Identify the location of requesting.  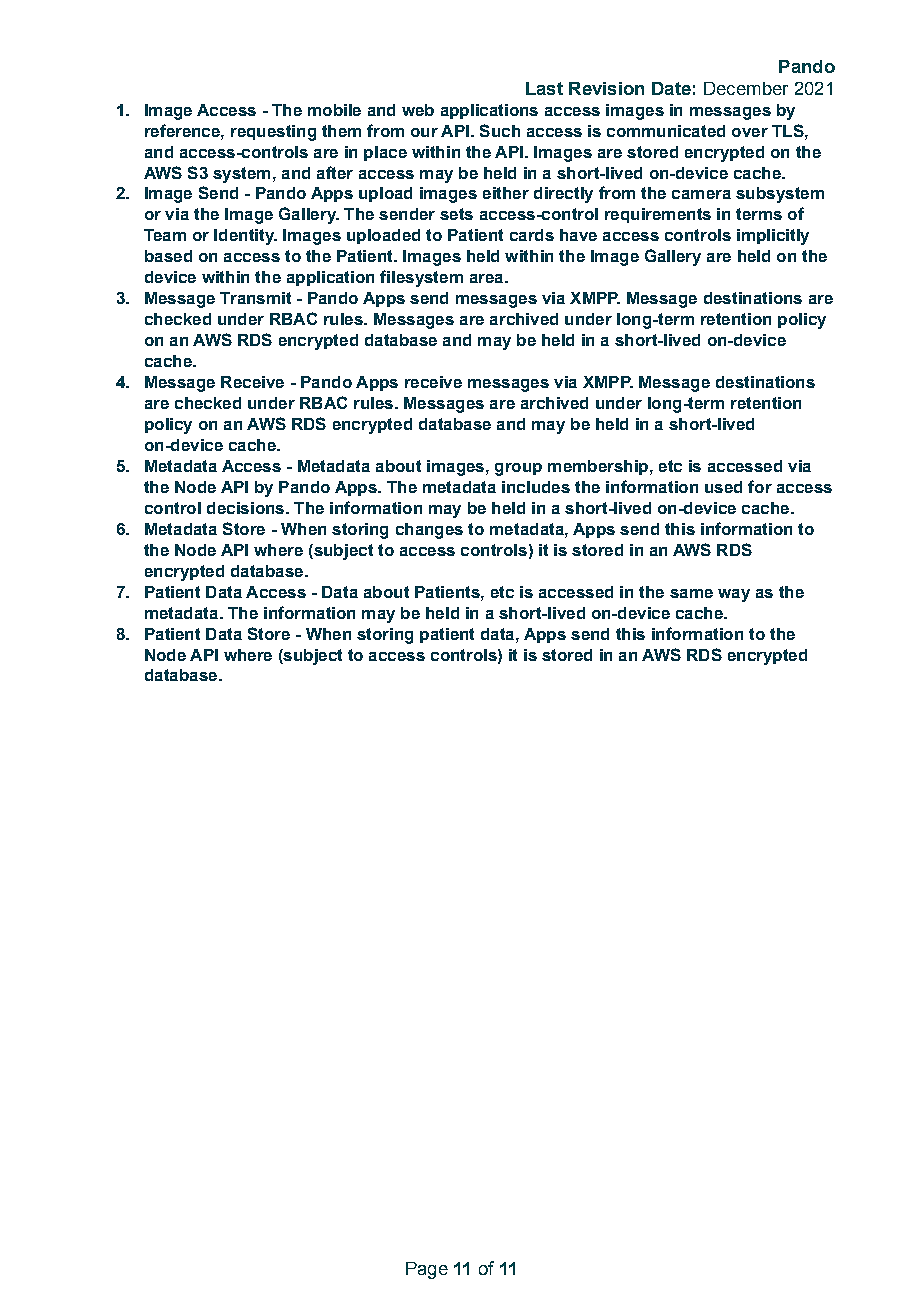
(273, 133).
